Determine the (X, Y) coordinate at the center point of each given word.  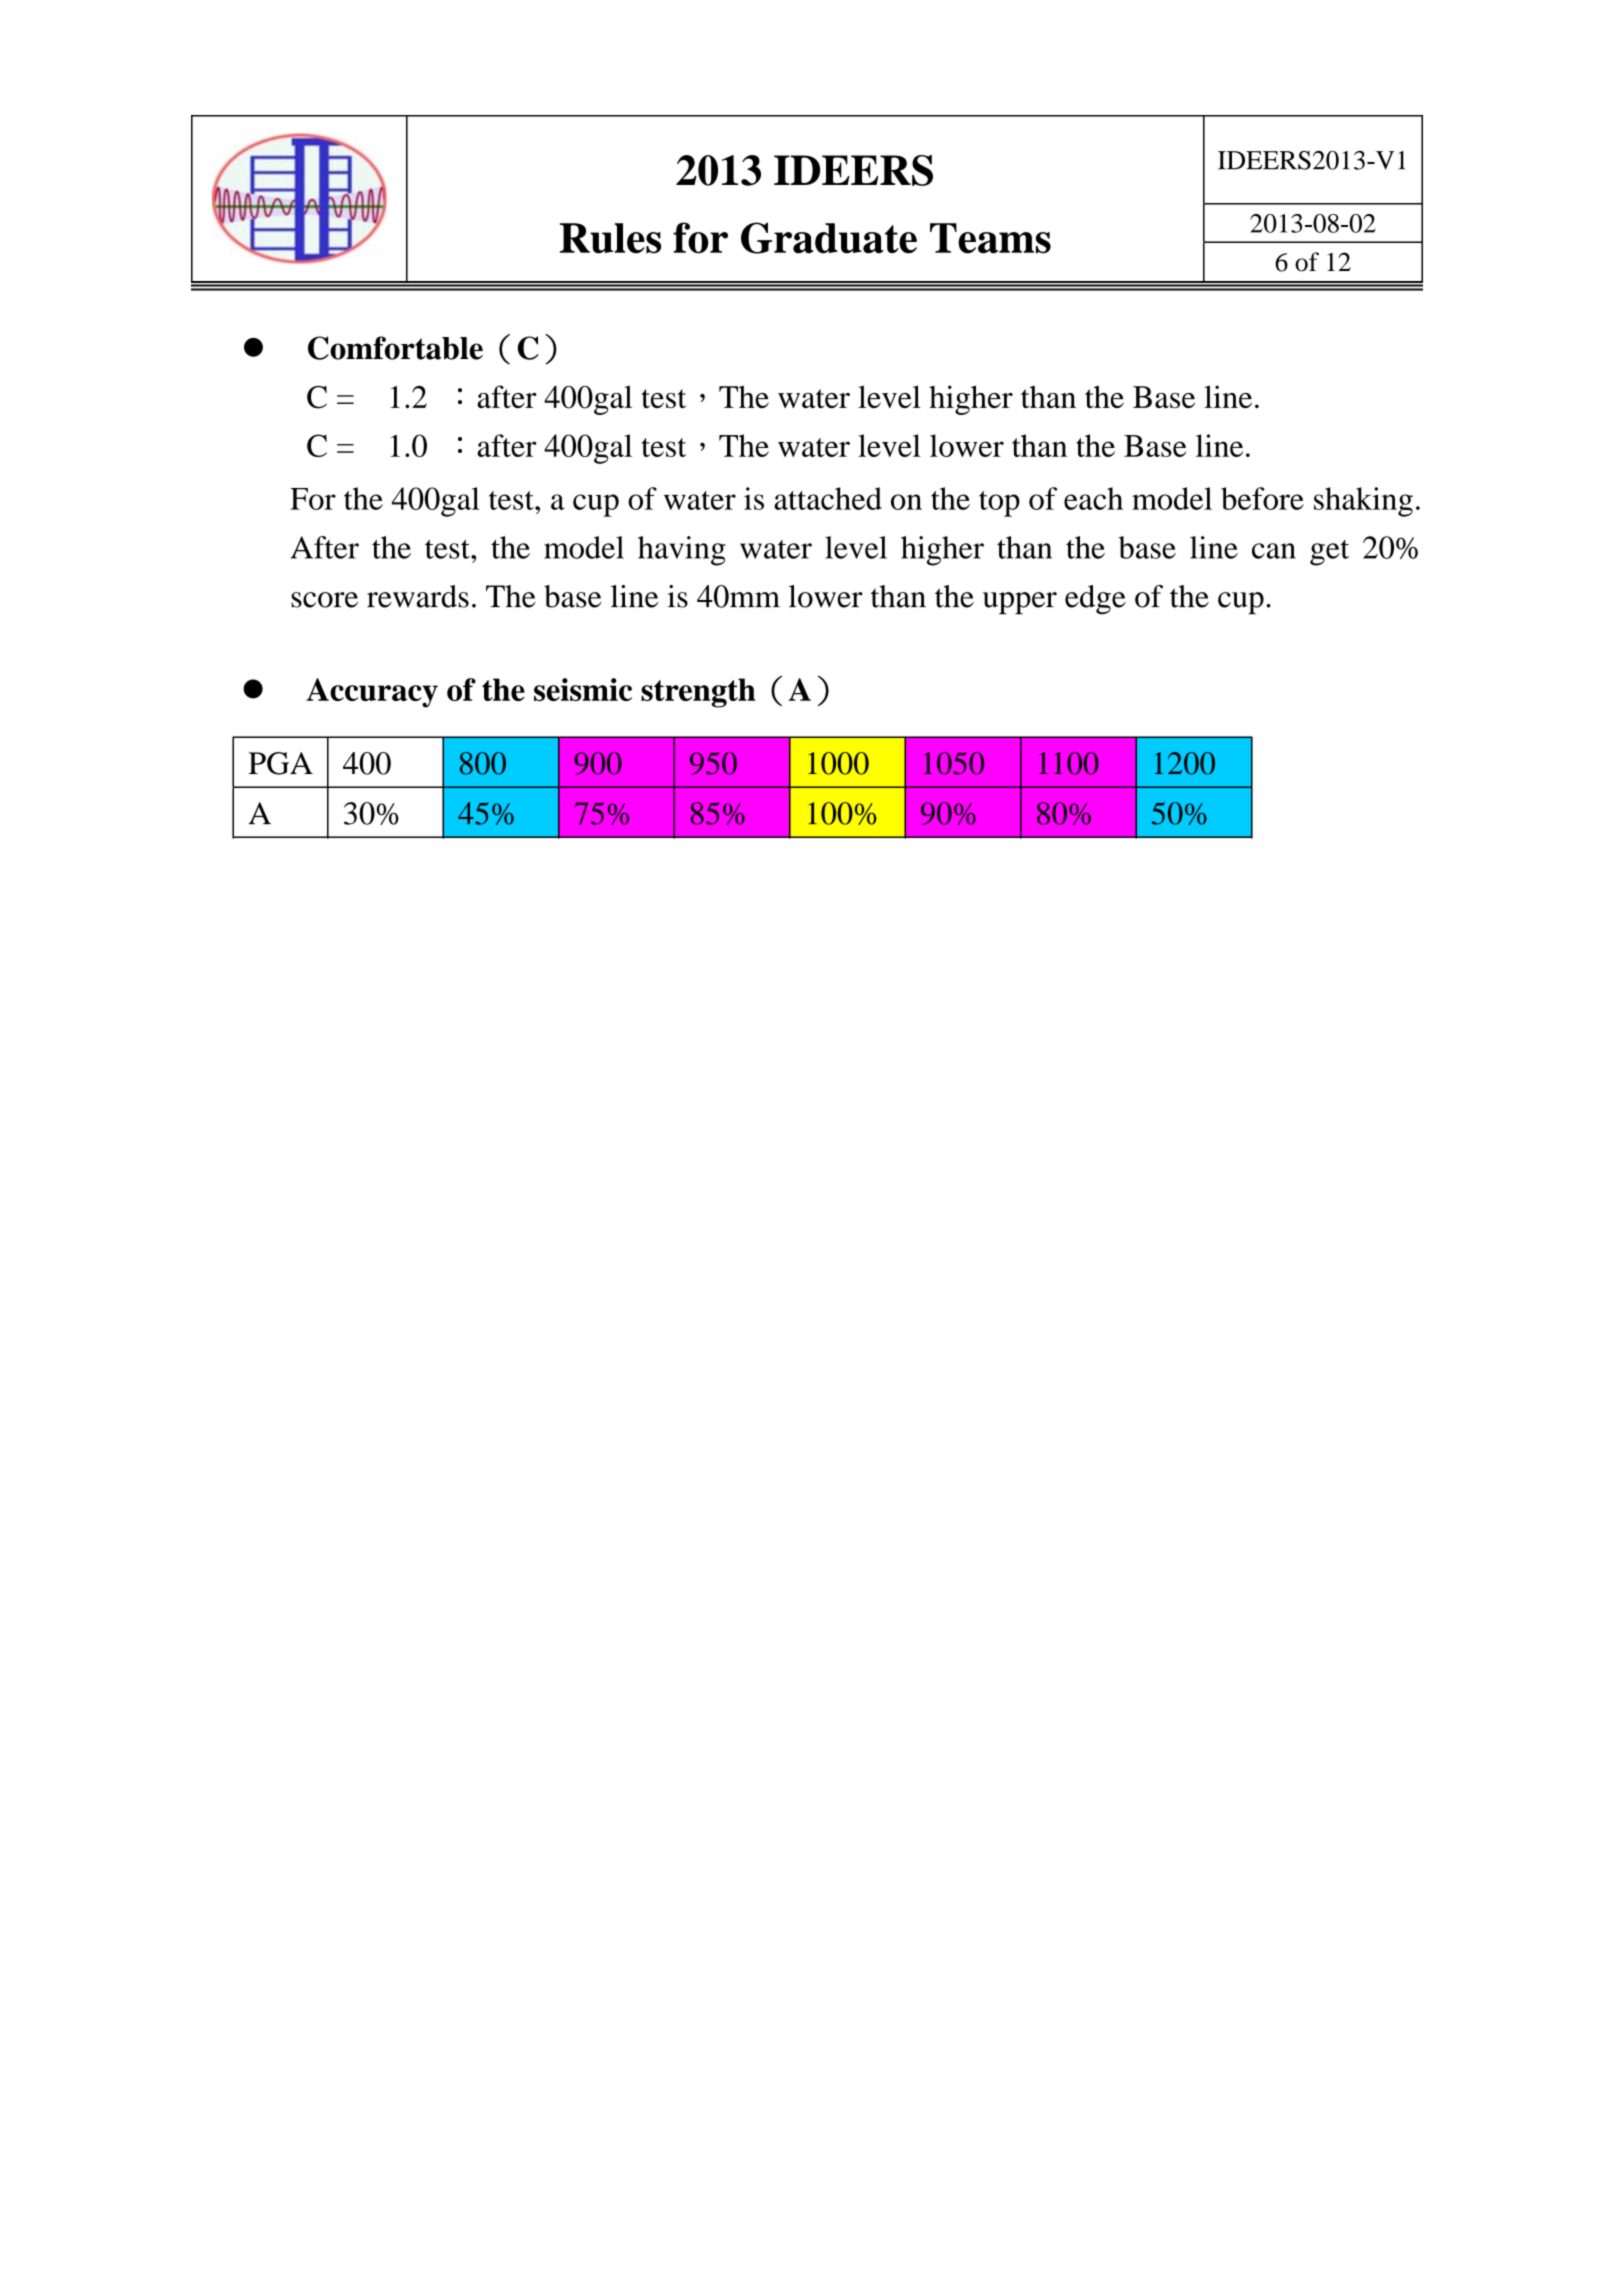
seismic (583, 689)
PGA (280, 763)
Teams (990, 238)
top (999, 504)
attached (828, 498)
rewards (418, 596)
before (1262, 498)
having (682, 551)
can (1274, 551)
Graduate (829, 238)
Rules (610, 238)
